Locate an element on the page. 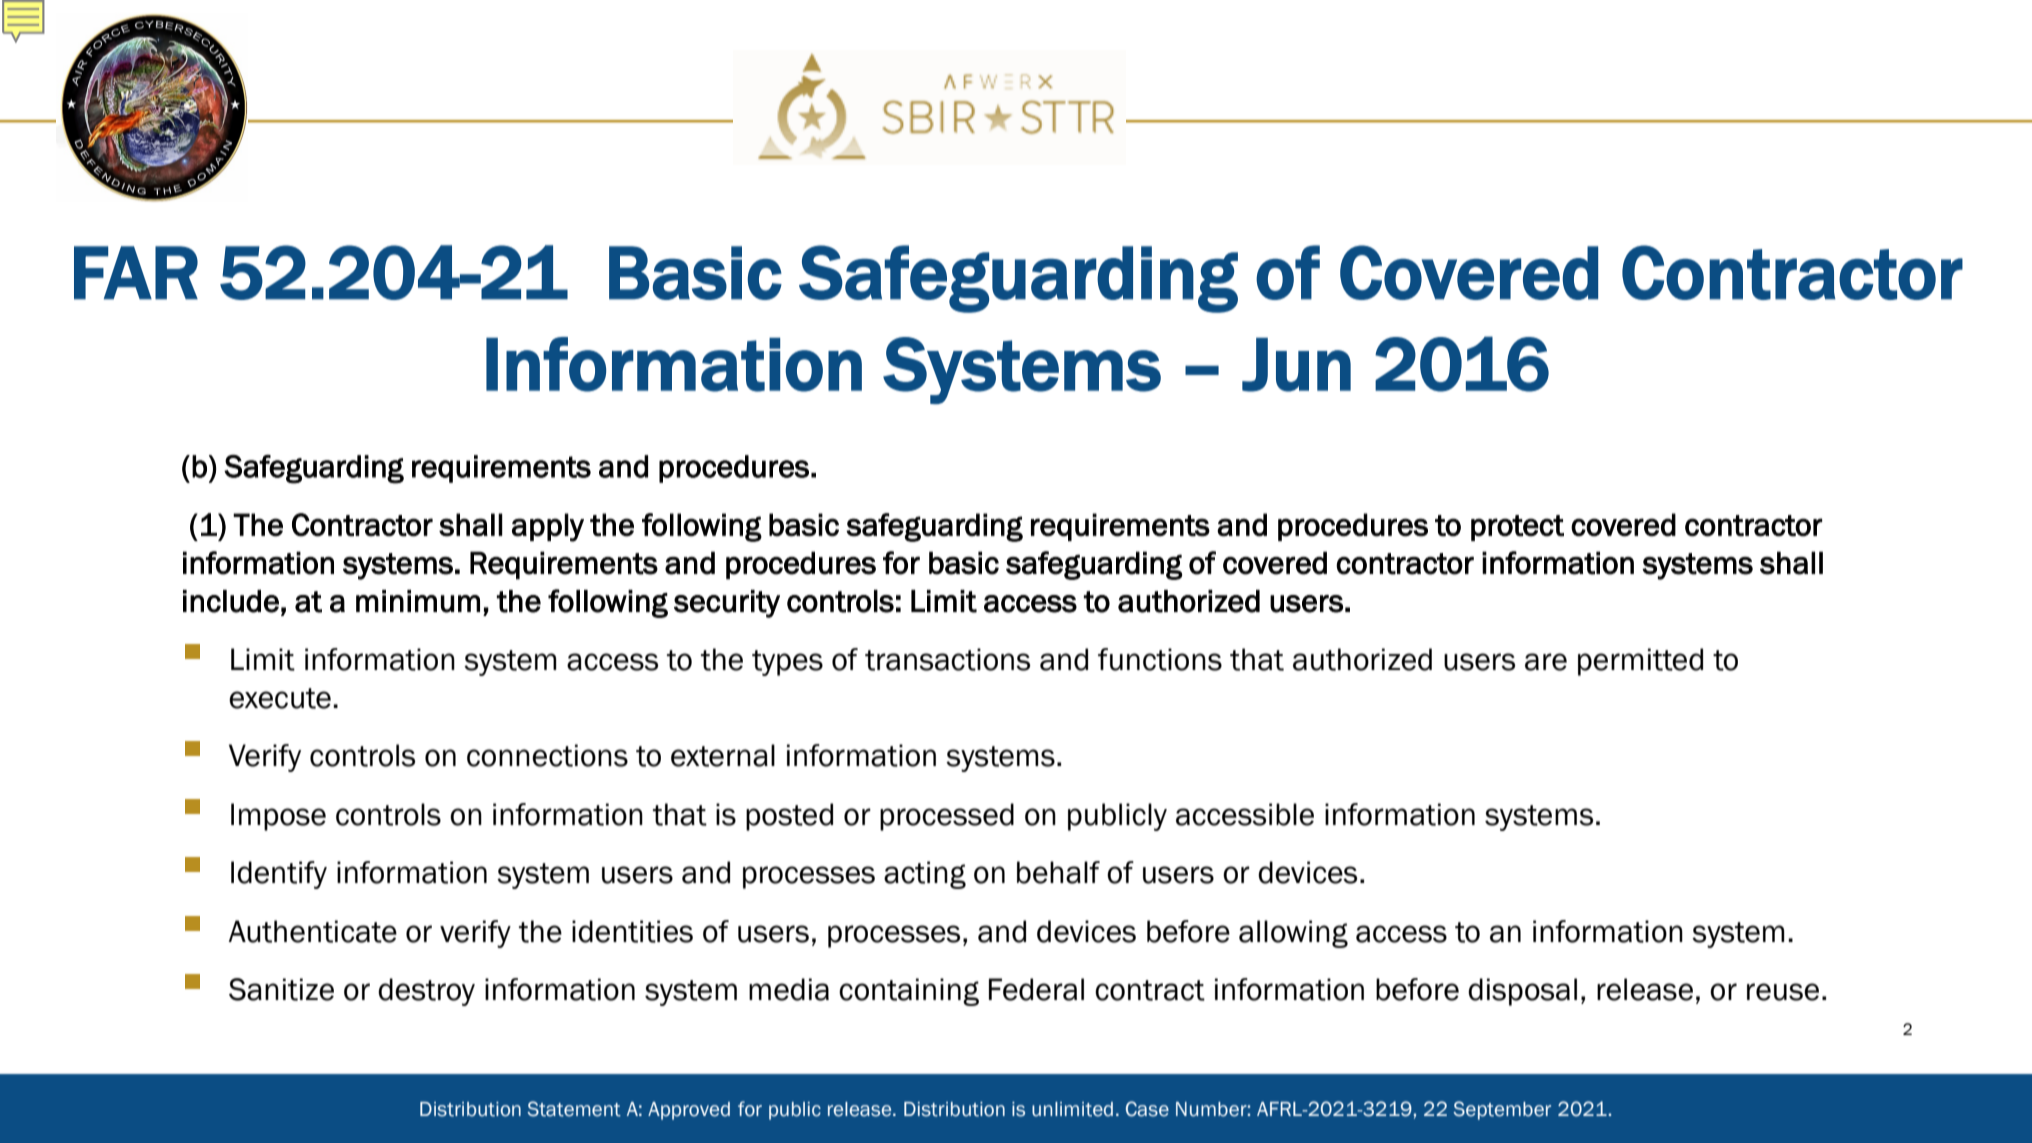 This document has height=1143, width=2032. Impose is located at coordinates (278, 817).
